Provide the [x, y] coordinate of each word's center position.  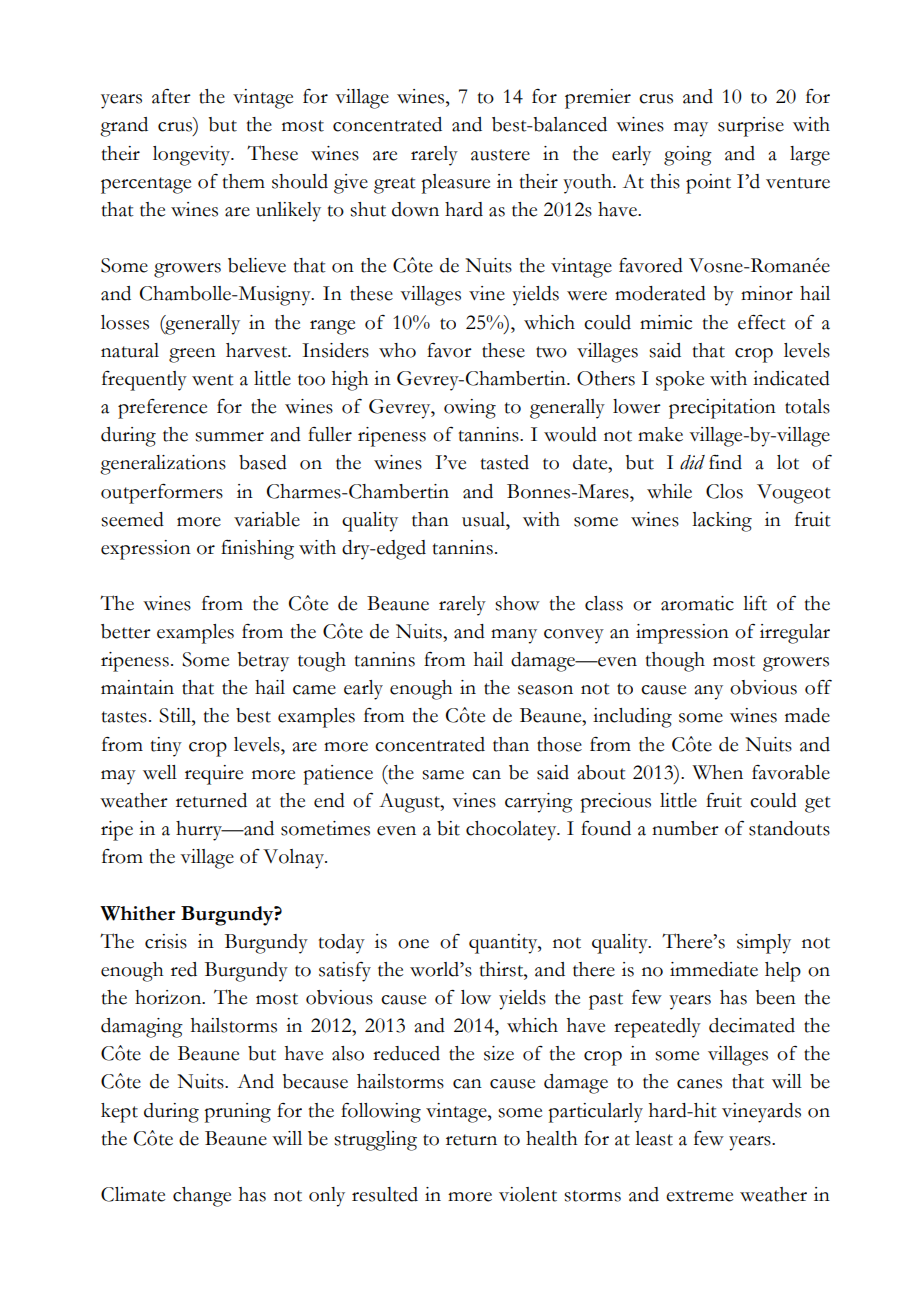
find [725, 462]
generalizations [163, 465]
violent [528, 1194]
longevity [193, 156]
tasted [505, 462]
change [202, 1197]
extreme [699, 1196]
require [214, 775]
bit [448, 828]
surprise [751, 127]
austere [500, 155]
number [685, 828]
